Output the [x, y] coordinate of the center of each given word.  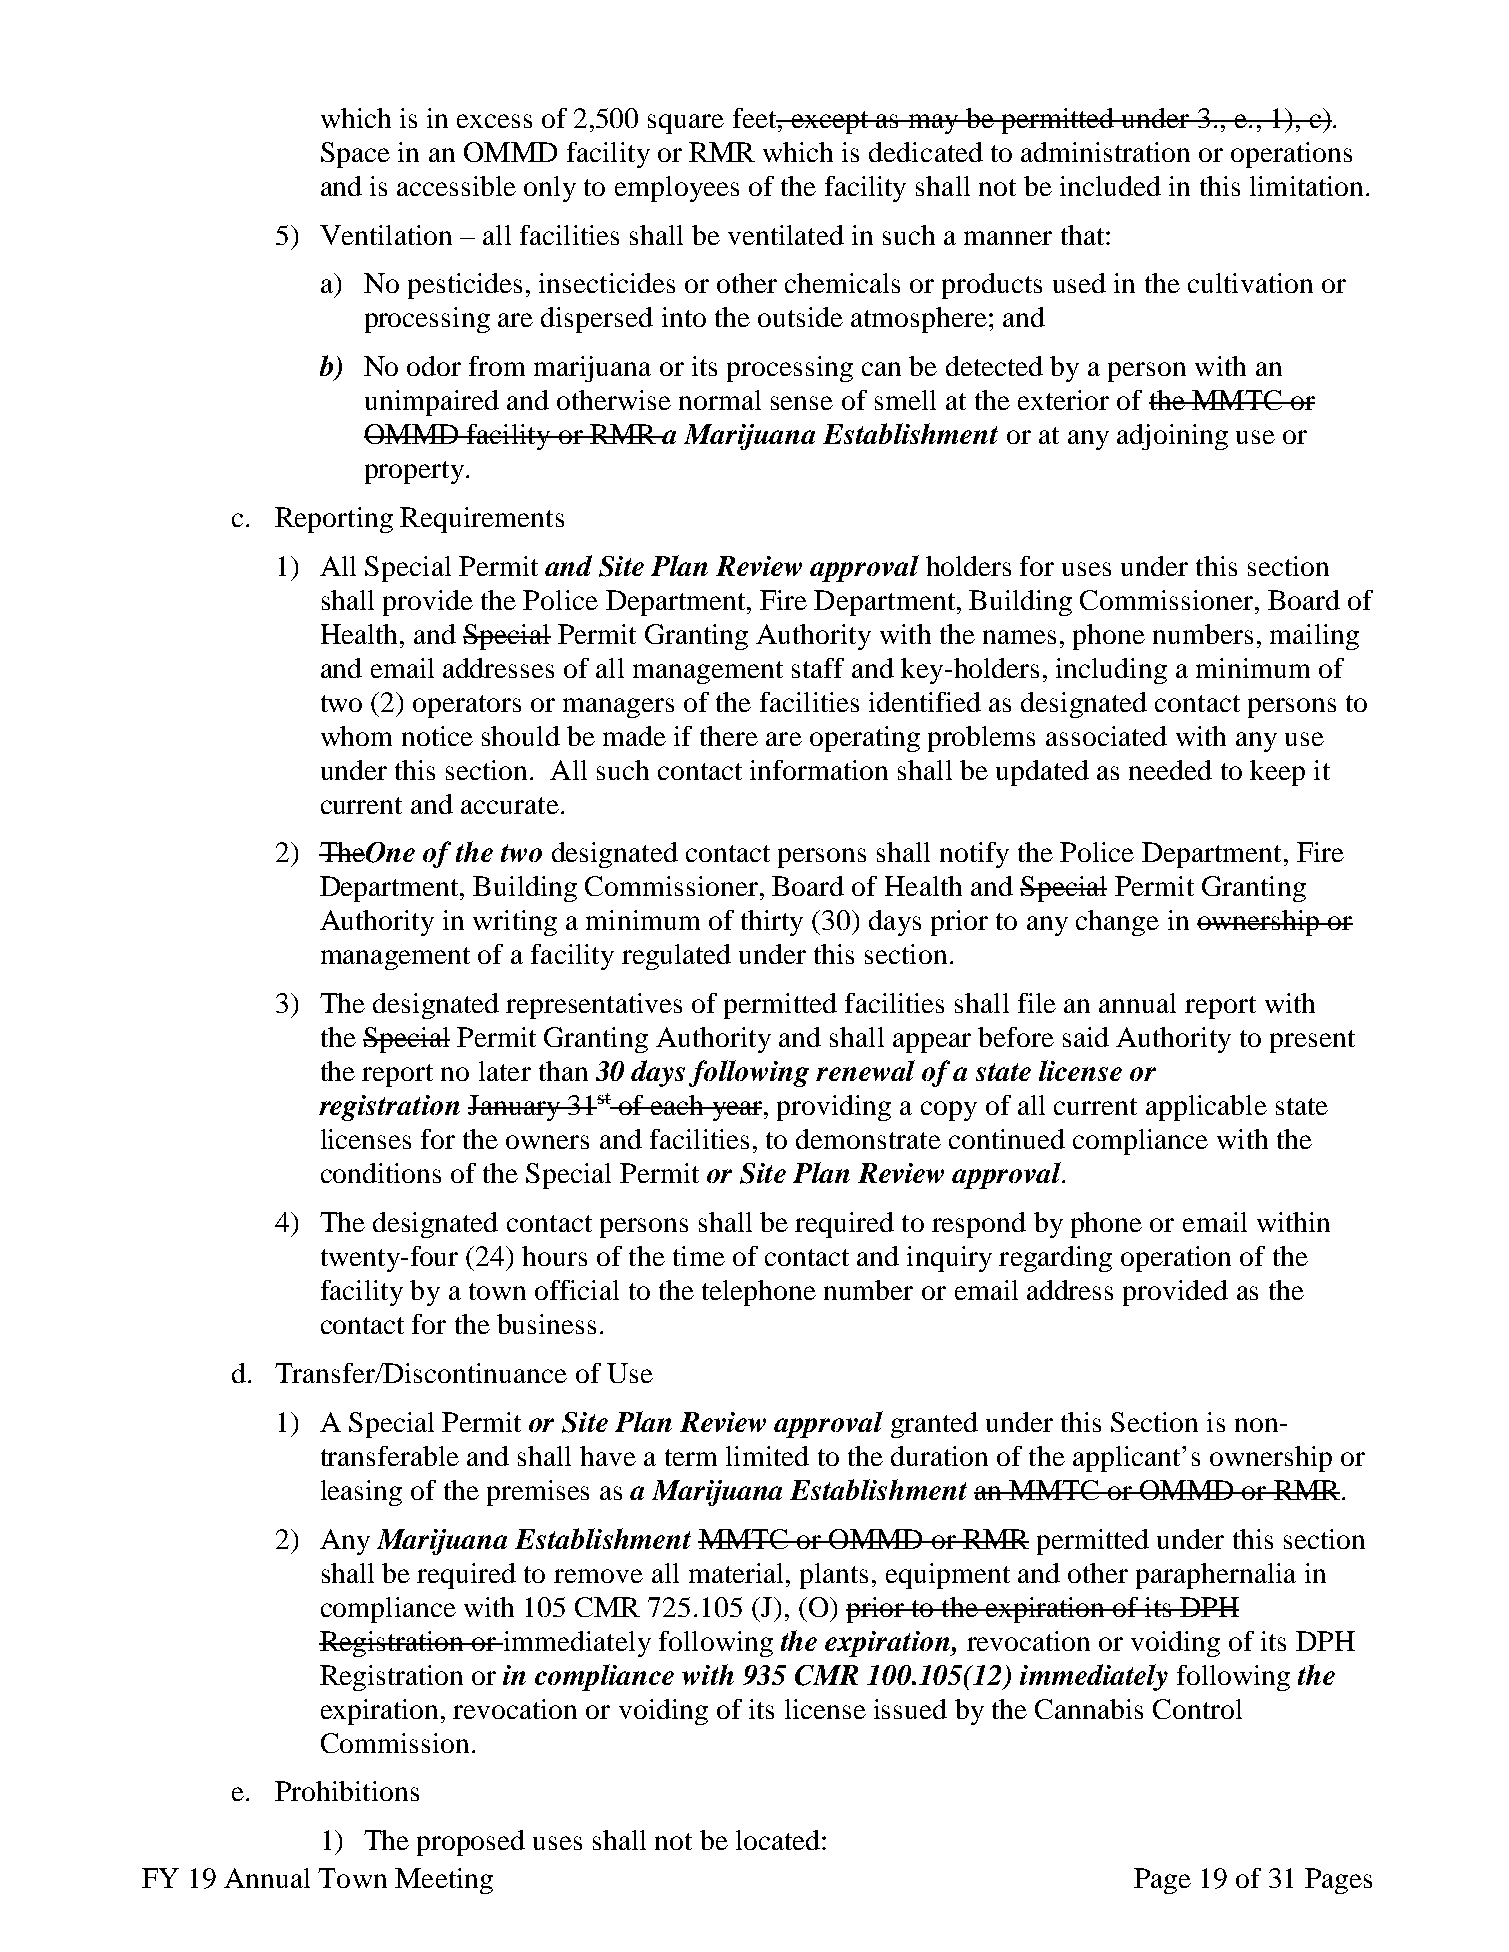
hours [554, 1256]
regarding [1055, 1259]
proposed [471, 1843]
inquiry [949, 1259]
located [779, 1840]
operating [865, 739]
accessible [456, 186]
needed [1170, 770]
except [830, 122]
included [1110, 186]
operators [467, 706]
